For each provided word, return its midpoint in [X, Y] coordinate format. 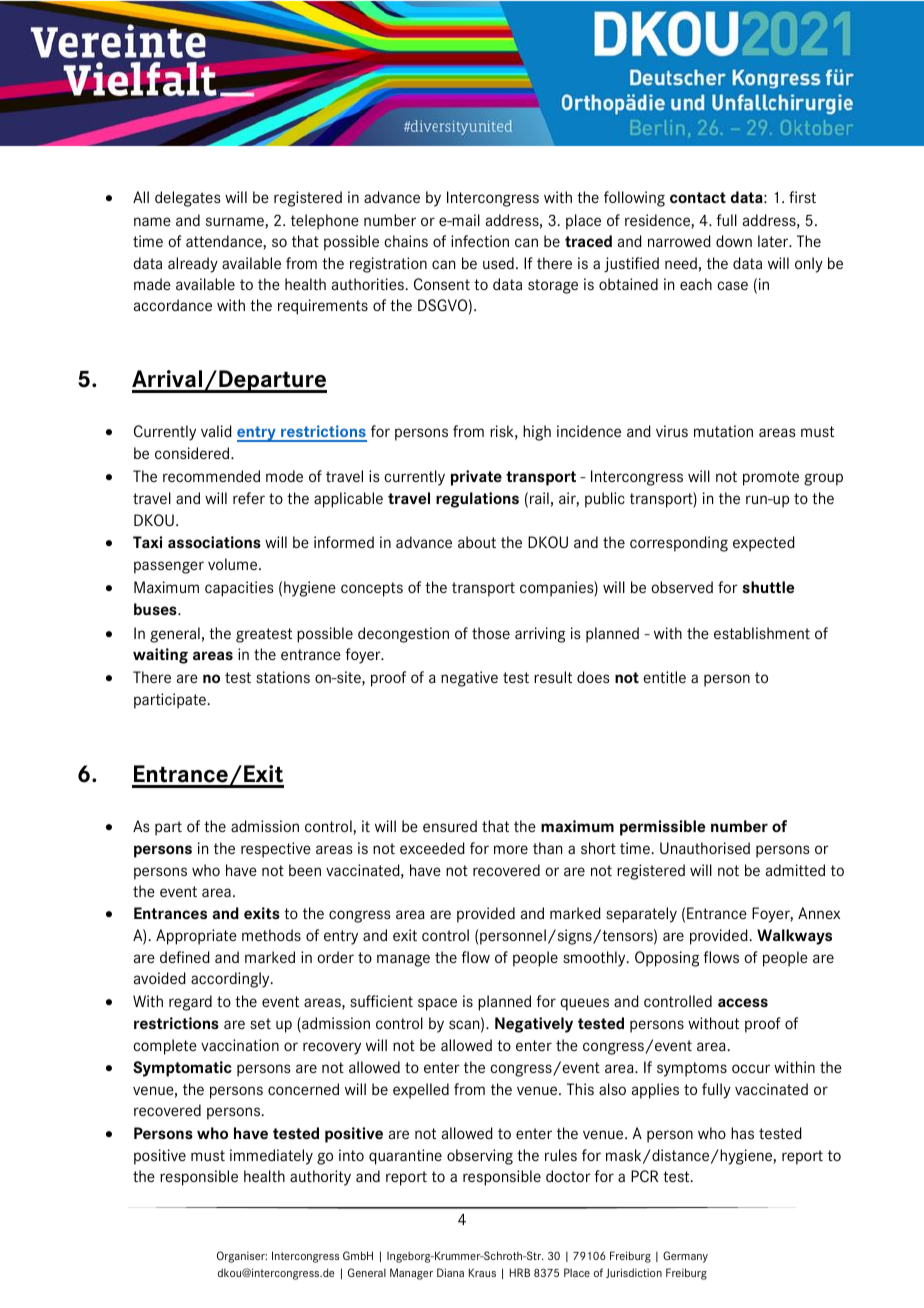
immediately [271, 1157]
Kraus [482, 1272]
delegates [188, 199]
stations [283, 677]
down [734, 241]
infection [480, 241]
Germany [685, 1257]
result [553, 677]
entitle [664, 677]
